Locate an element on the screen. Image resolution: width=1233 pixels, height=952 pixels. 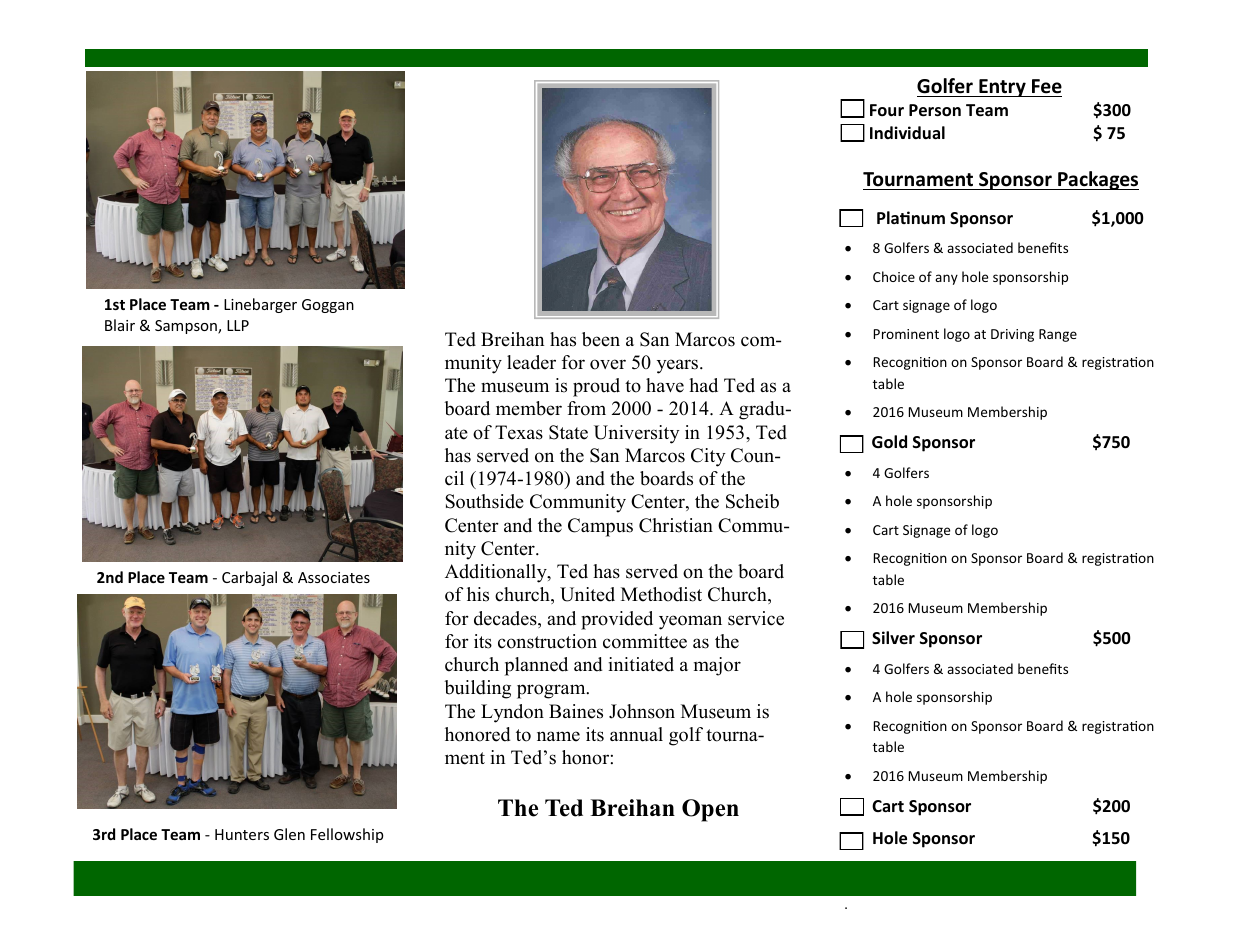
LLP is located at coordinates (238, 325).
